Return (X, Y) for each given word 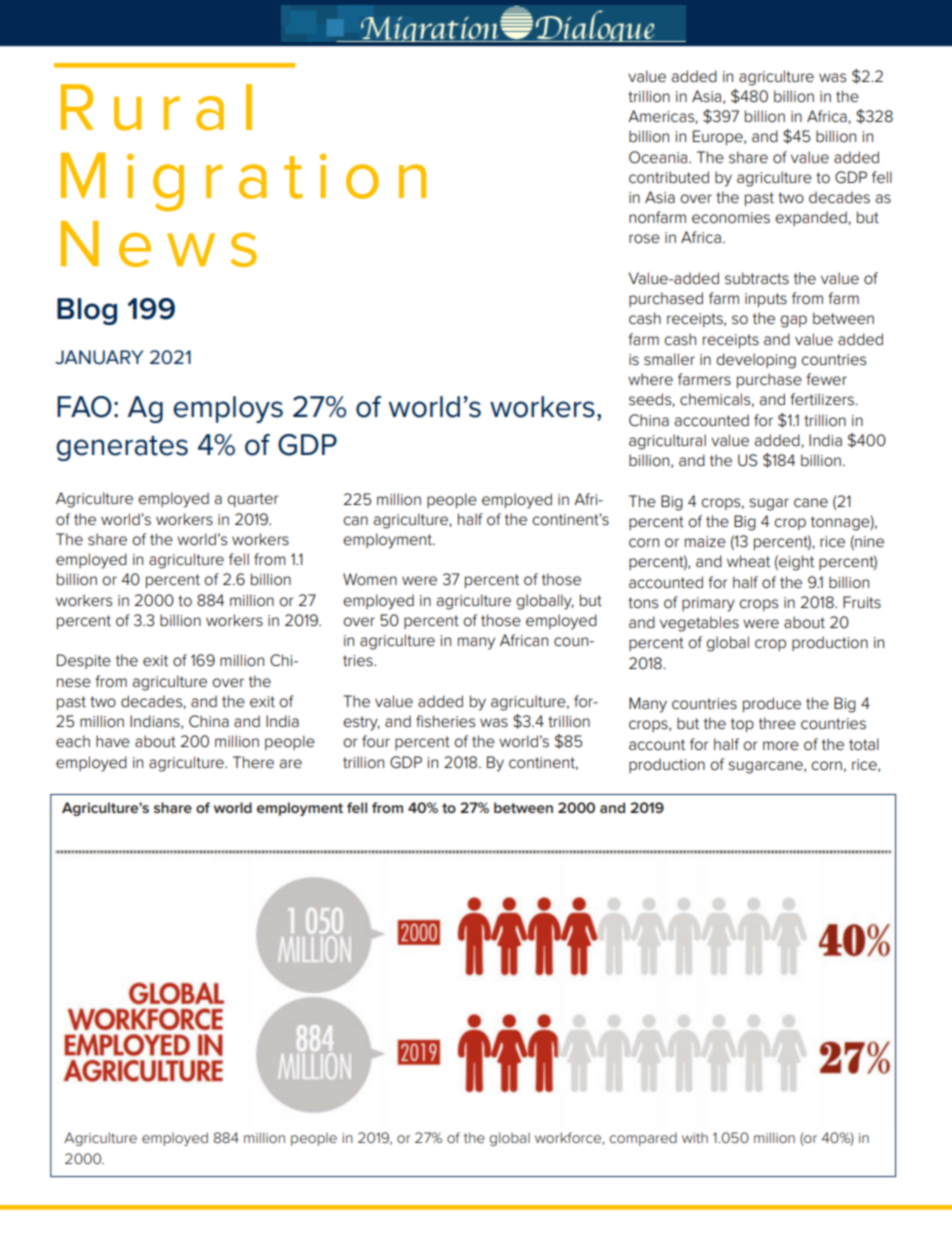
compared (643, 1139)
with (695, 1138)
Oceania (659, 157)
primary (708, 604)
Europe (719, 137)
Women (370, 579)
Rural (156, 107)
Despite (84, 661)
